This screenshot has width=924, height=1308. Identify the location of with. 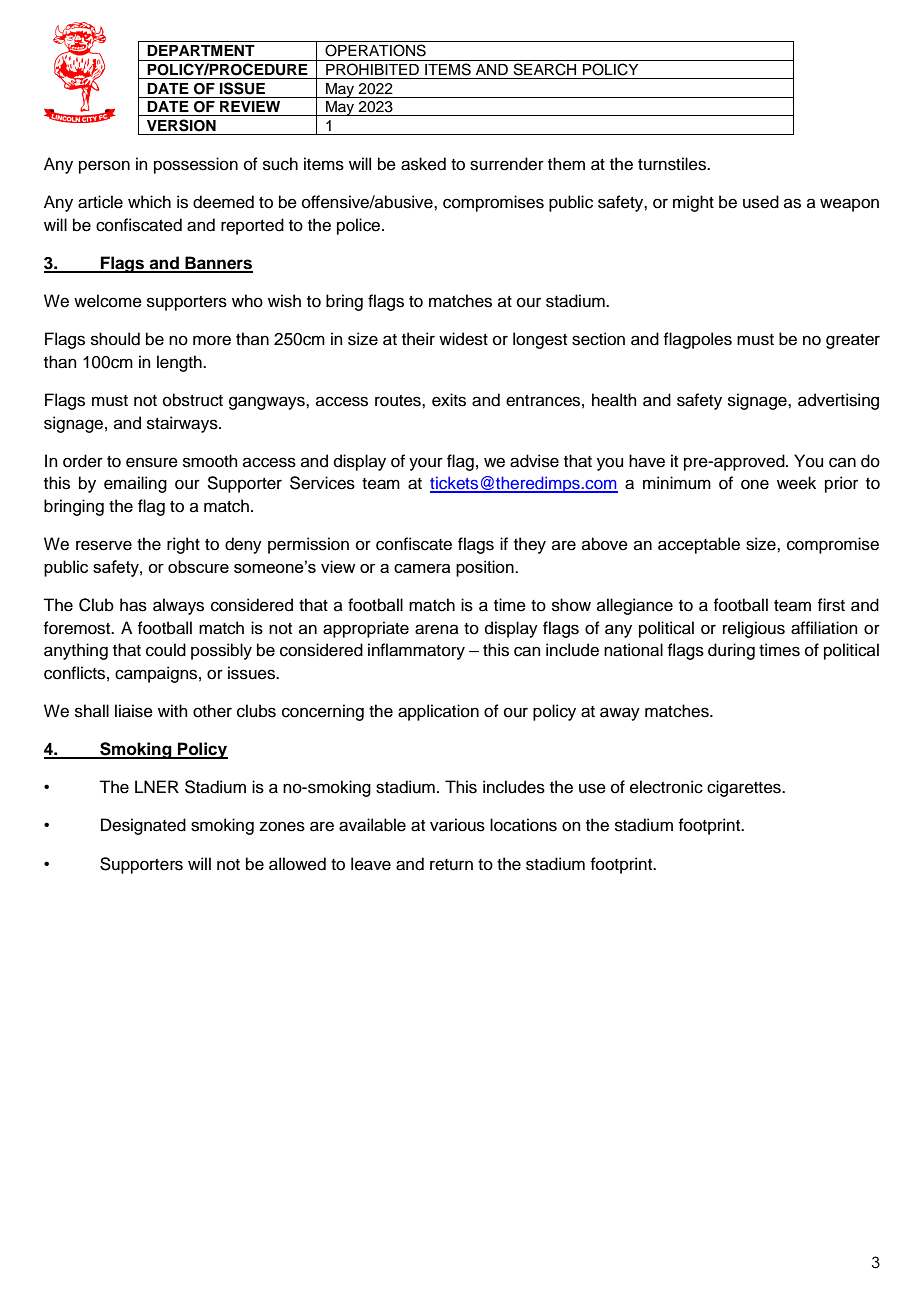
(173, 710).
